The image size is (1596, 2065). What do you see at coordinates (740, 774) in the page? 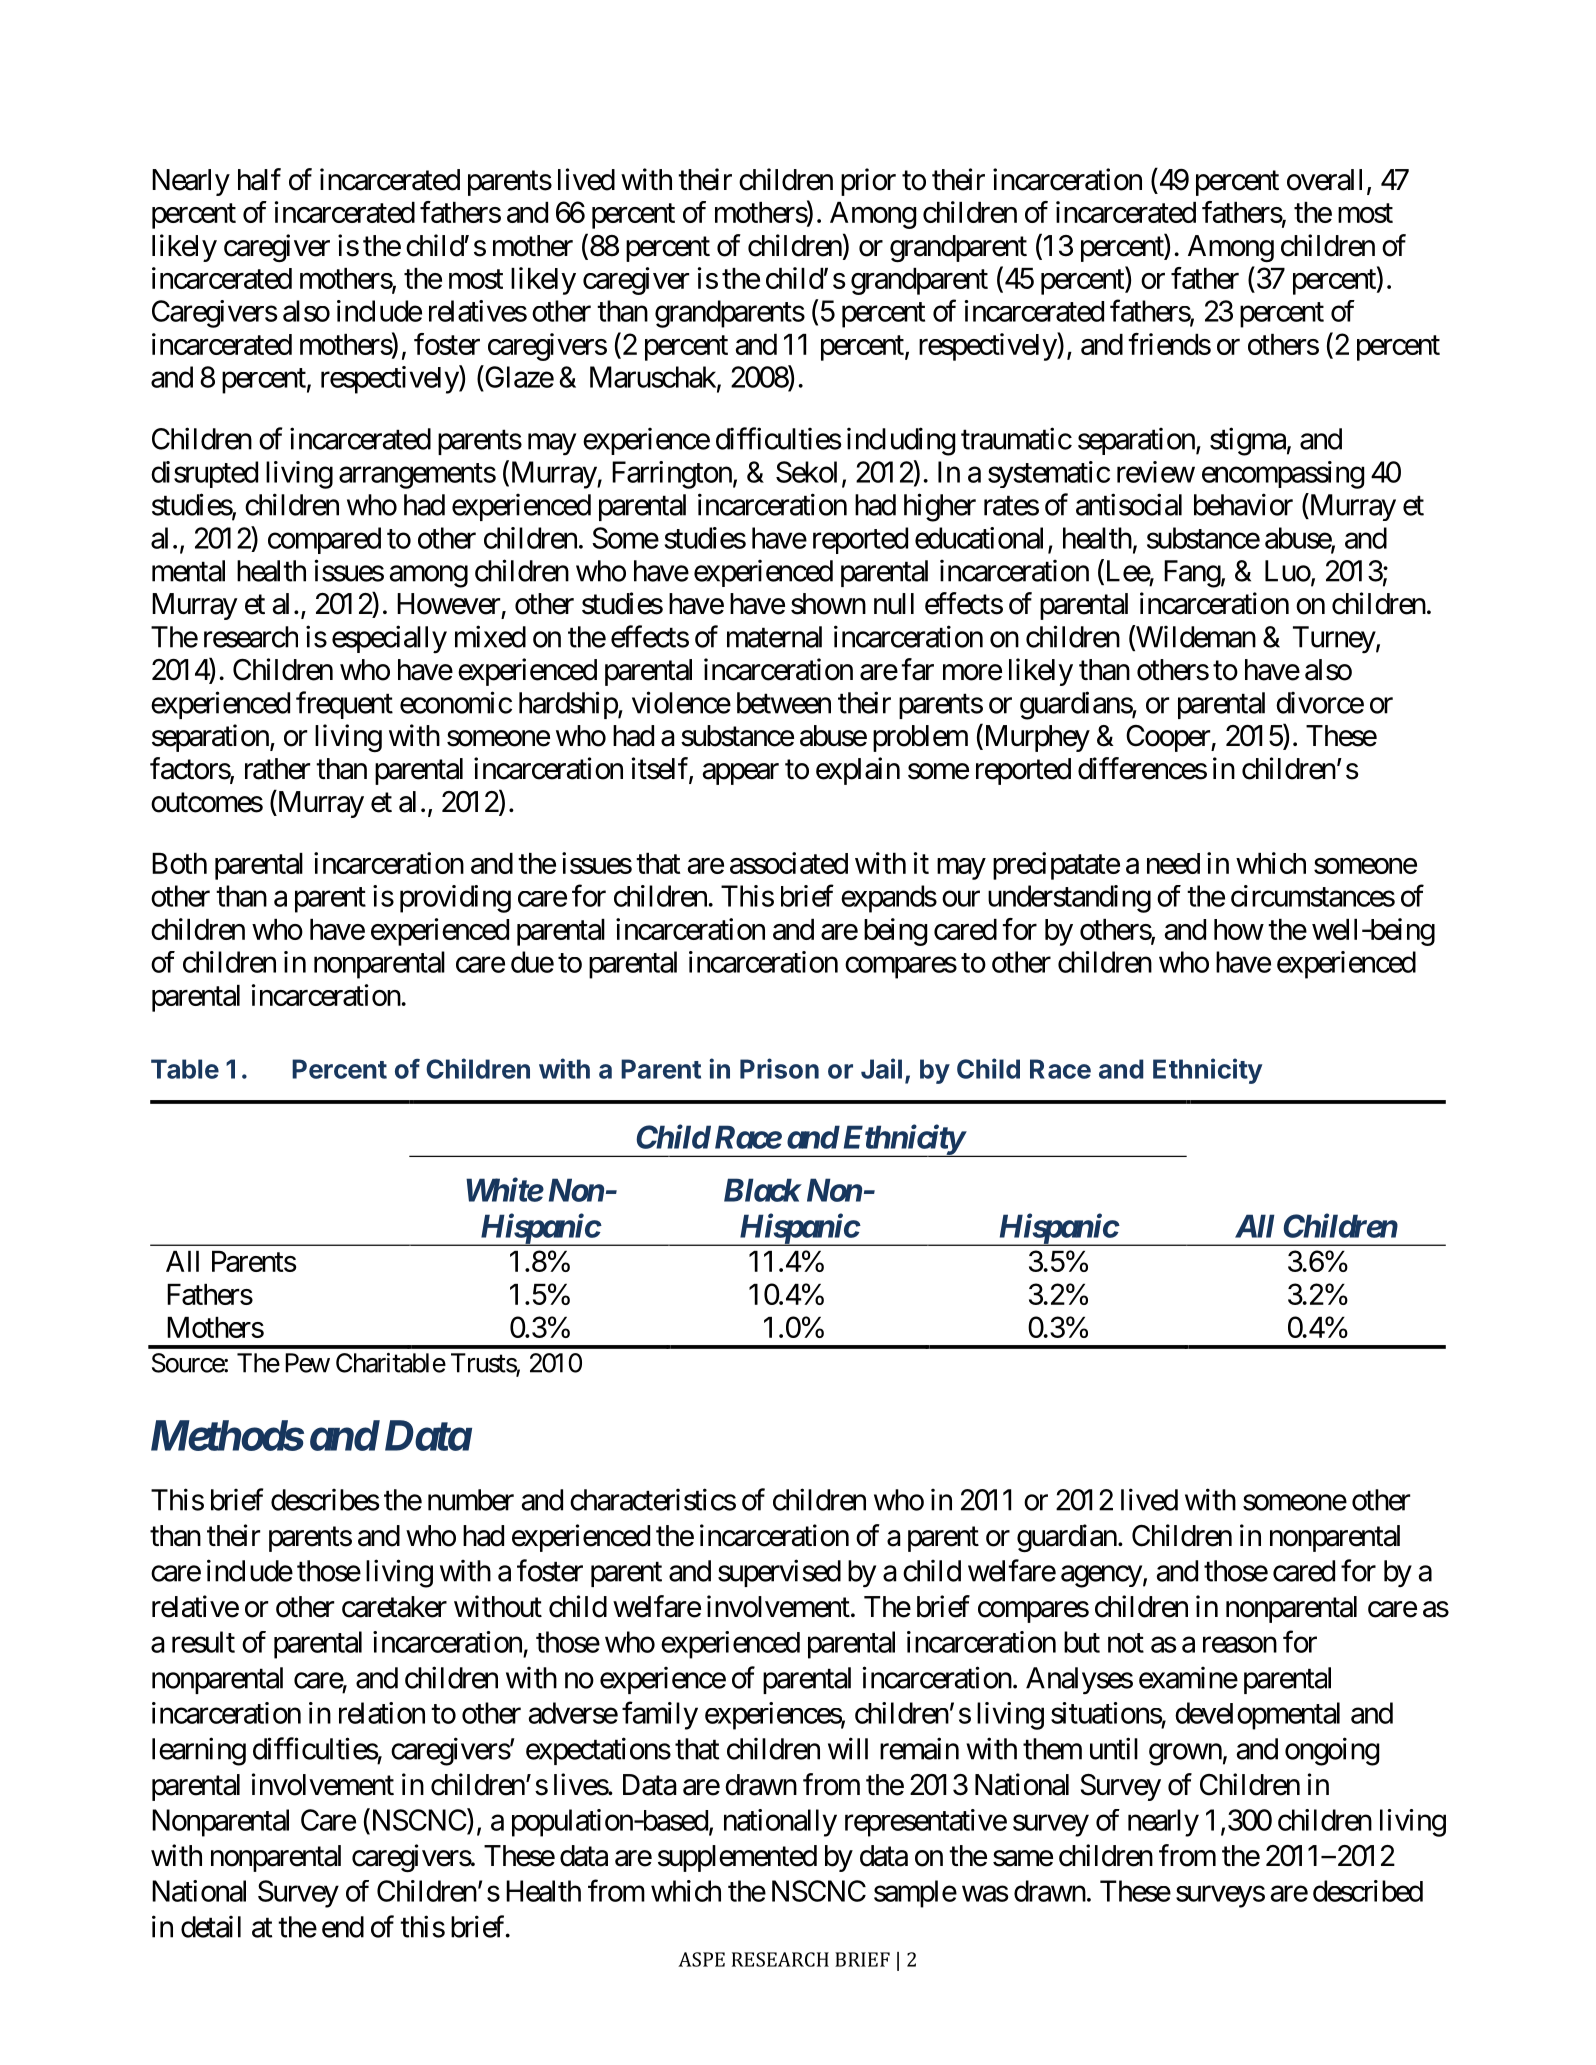
I see `appear` at bounding box center [740, 774].
